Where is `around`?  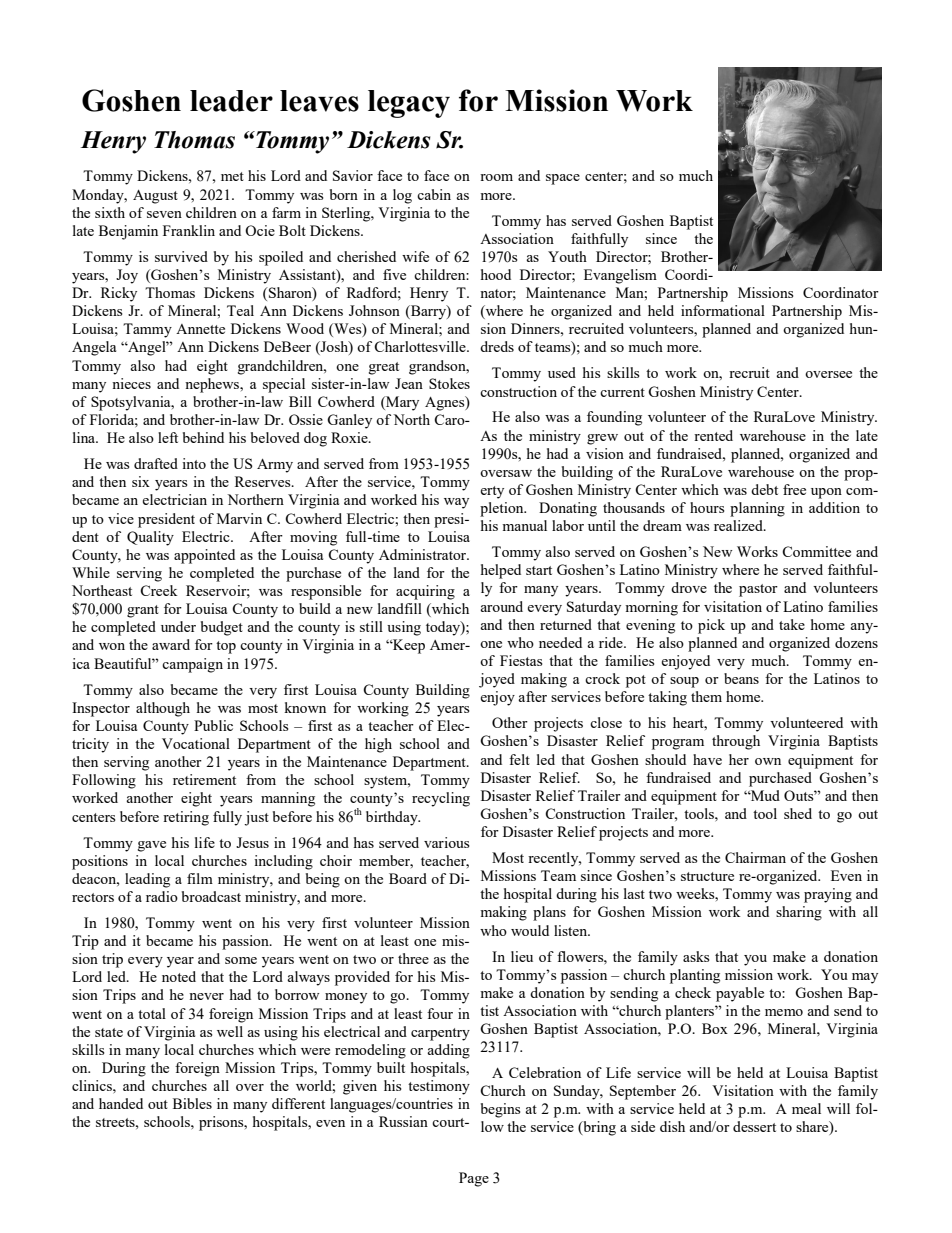
around is located at coordinates (501, 606).
